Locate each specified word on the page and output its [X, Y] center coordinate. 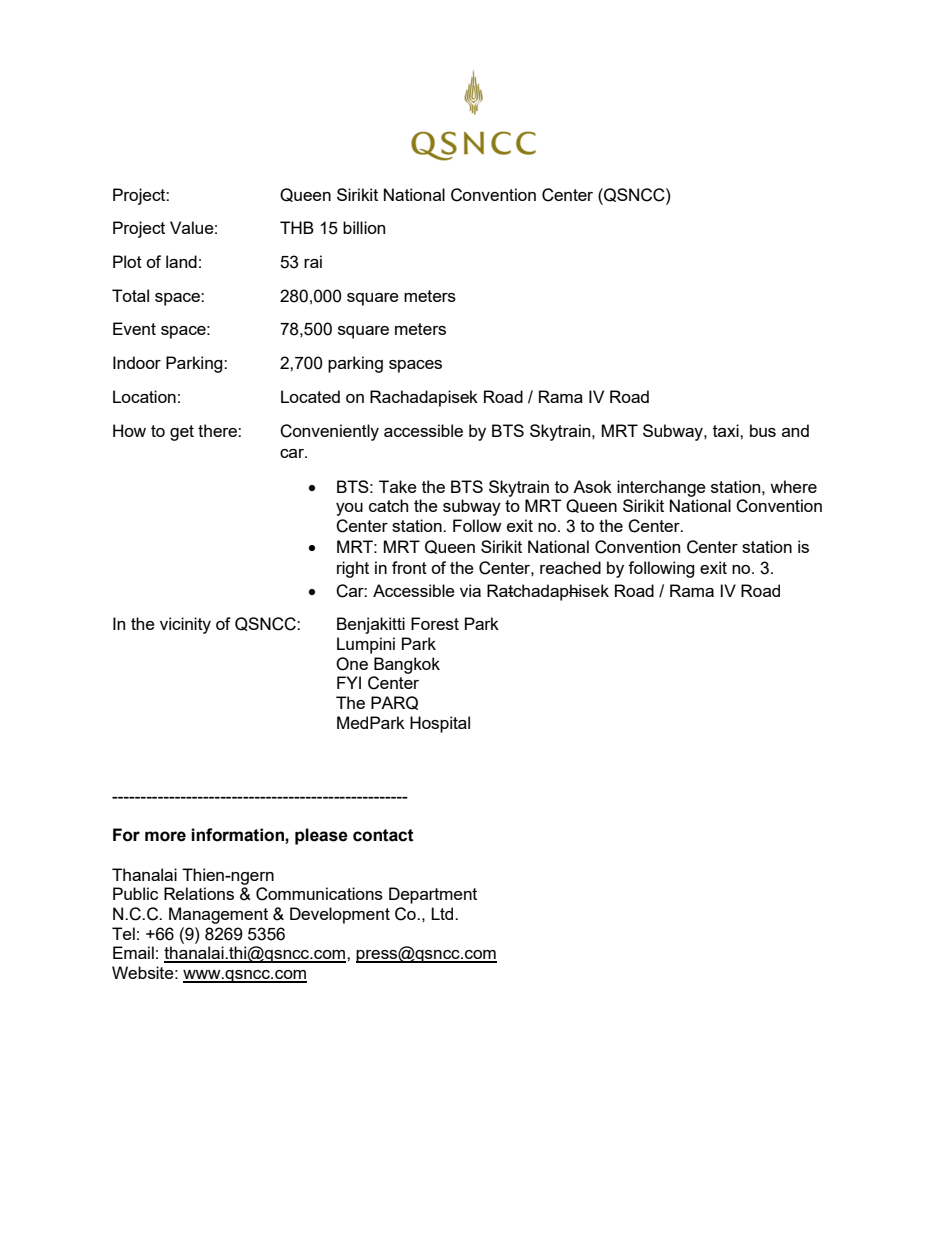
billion [364, 227]
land [181, 261]
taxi [727, 430]
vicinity [185, 625]
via [470, 590]
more [165, 836]
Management [218, 915]
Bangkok [407, 665]
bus [763, 430]
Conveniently [329, 432]
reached [570, 567]
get [182, 433]
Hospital [440, 724]
